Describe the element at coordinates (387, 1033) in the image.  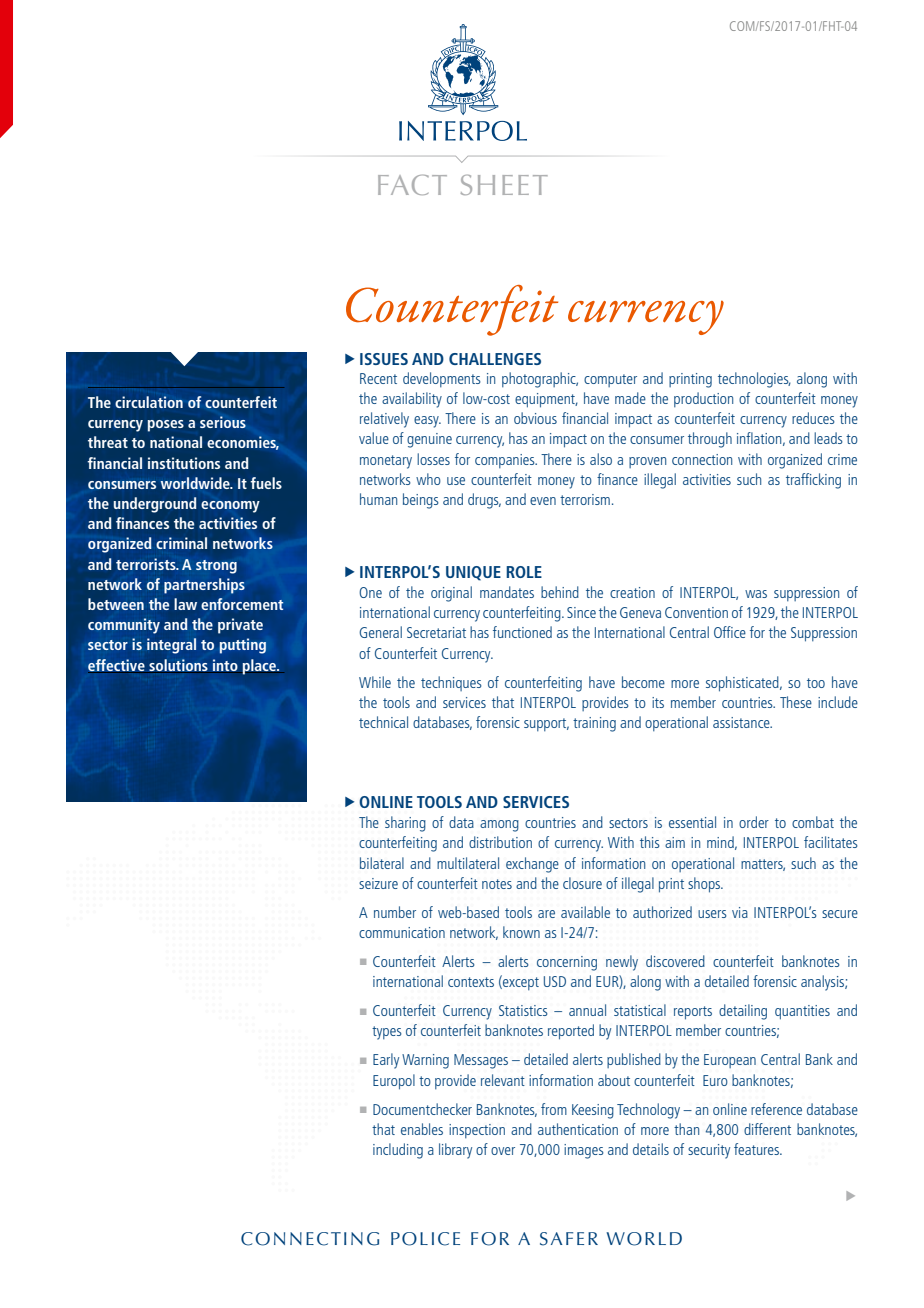
I see `types` at that location.
